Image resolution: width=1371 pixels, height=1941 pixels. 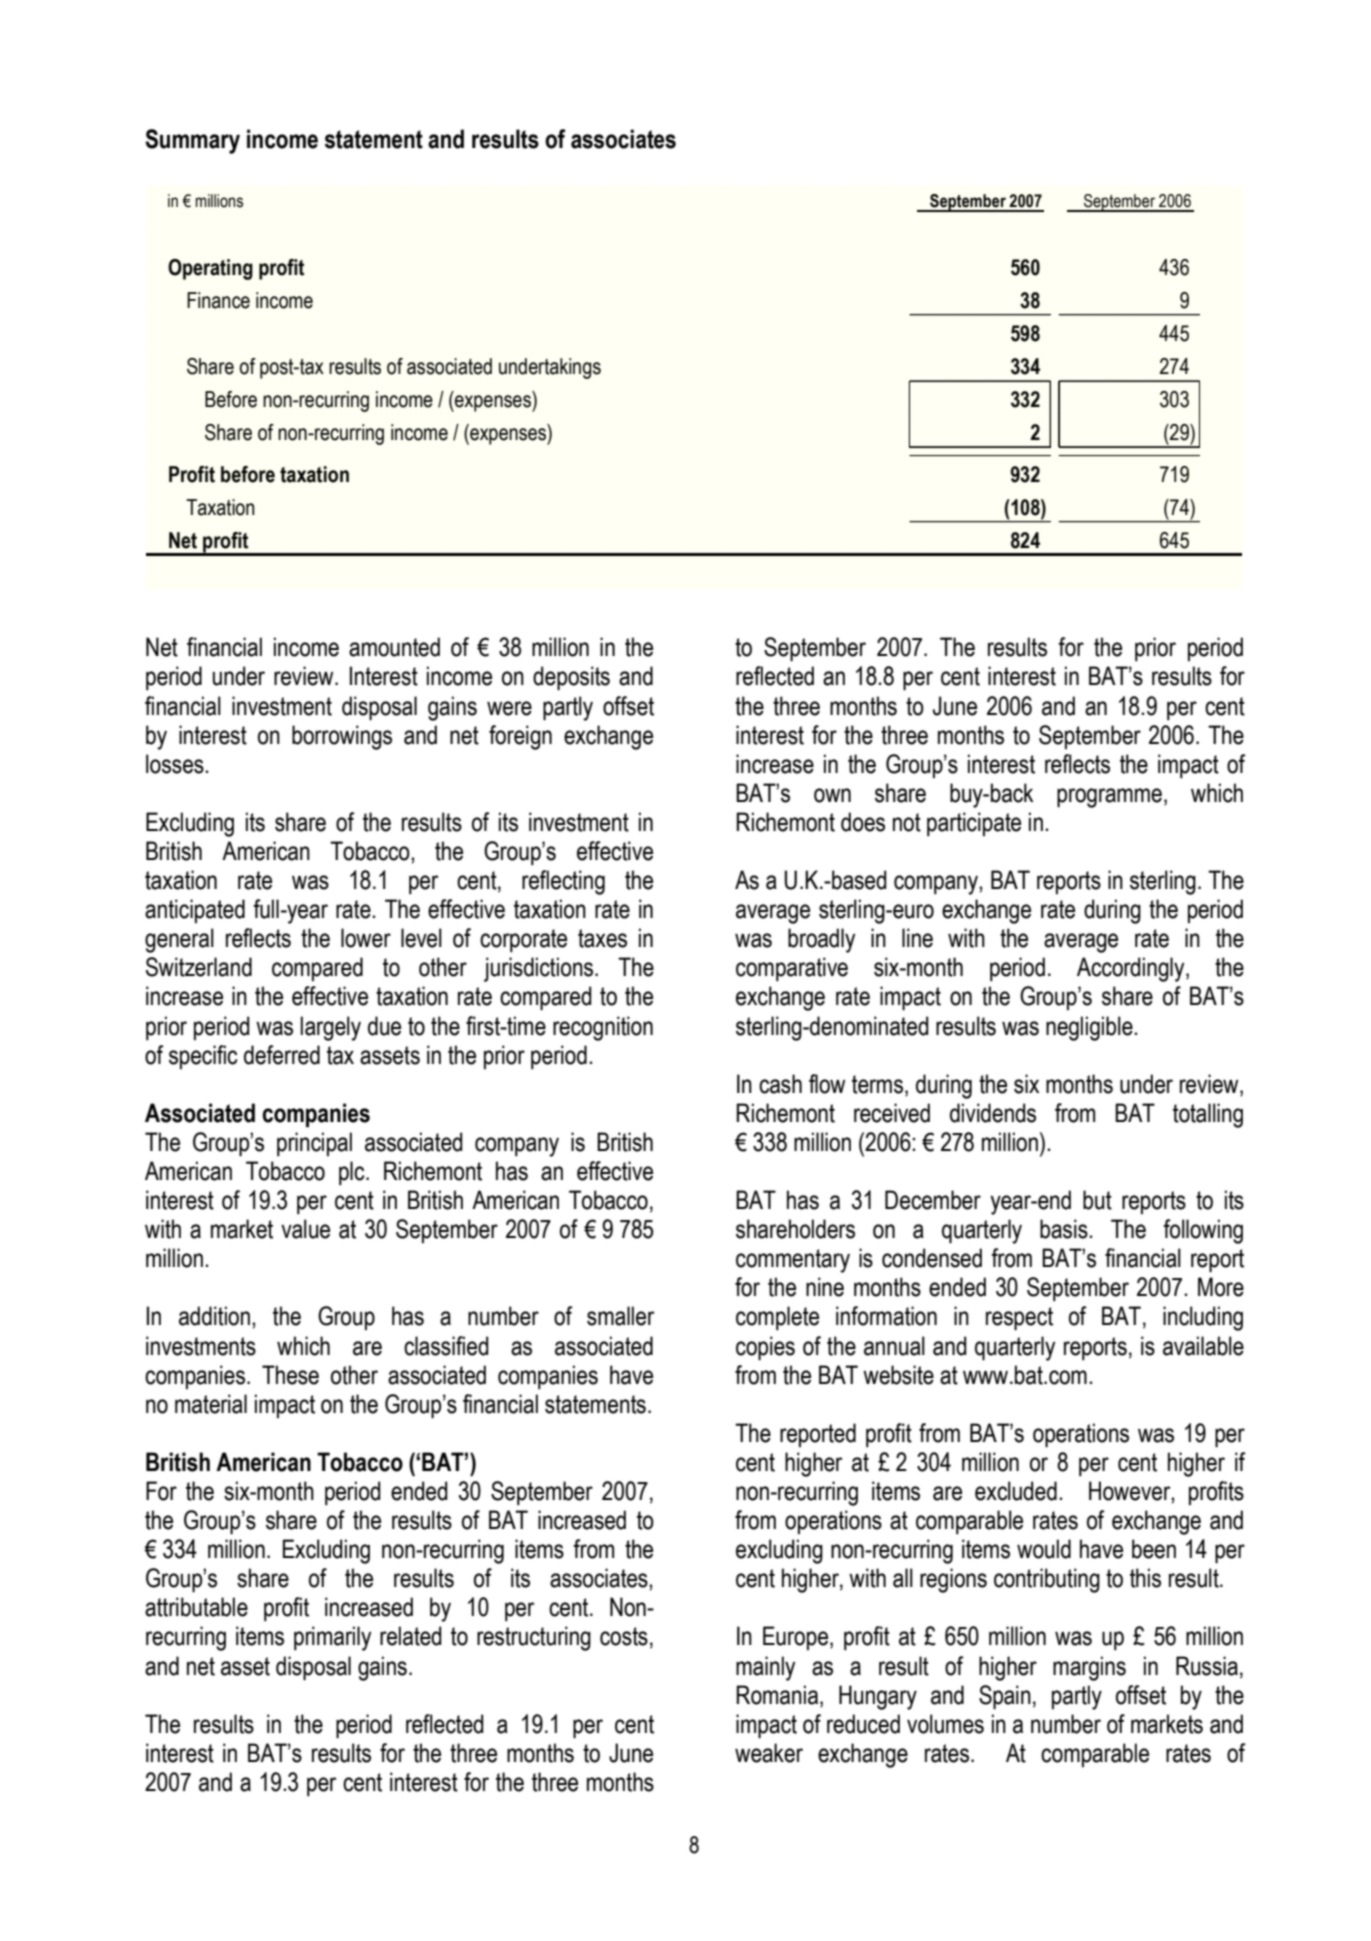 What do you see at coordinates (1065, 1229) in the page?
I see `basis` at bounding box center [1065, 1229].
